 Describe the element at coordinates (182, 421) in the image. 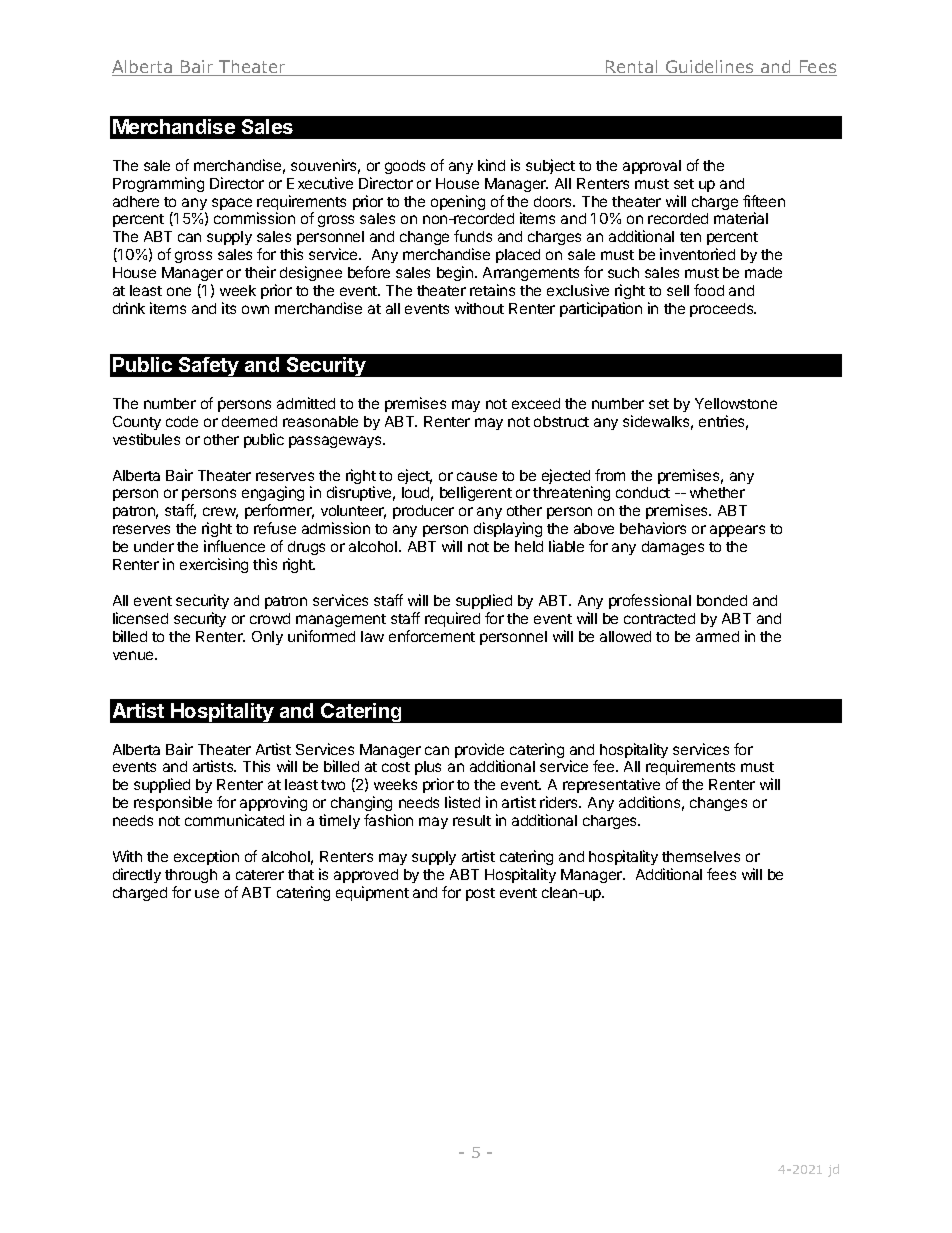

I see `code` at that location.
